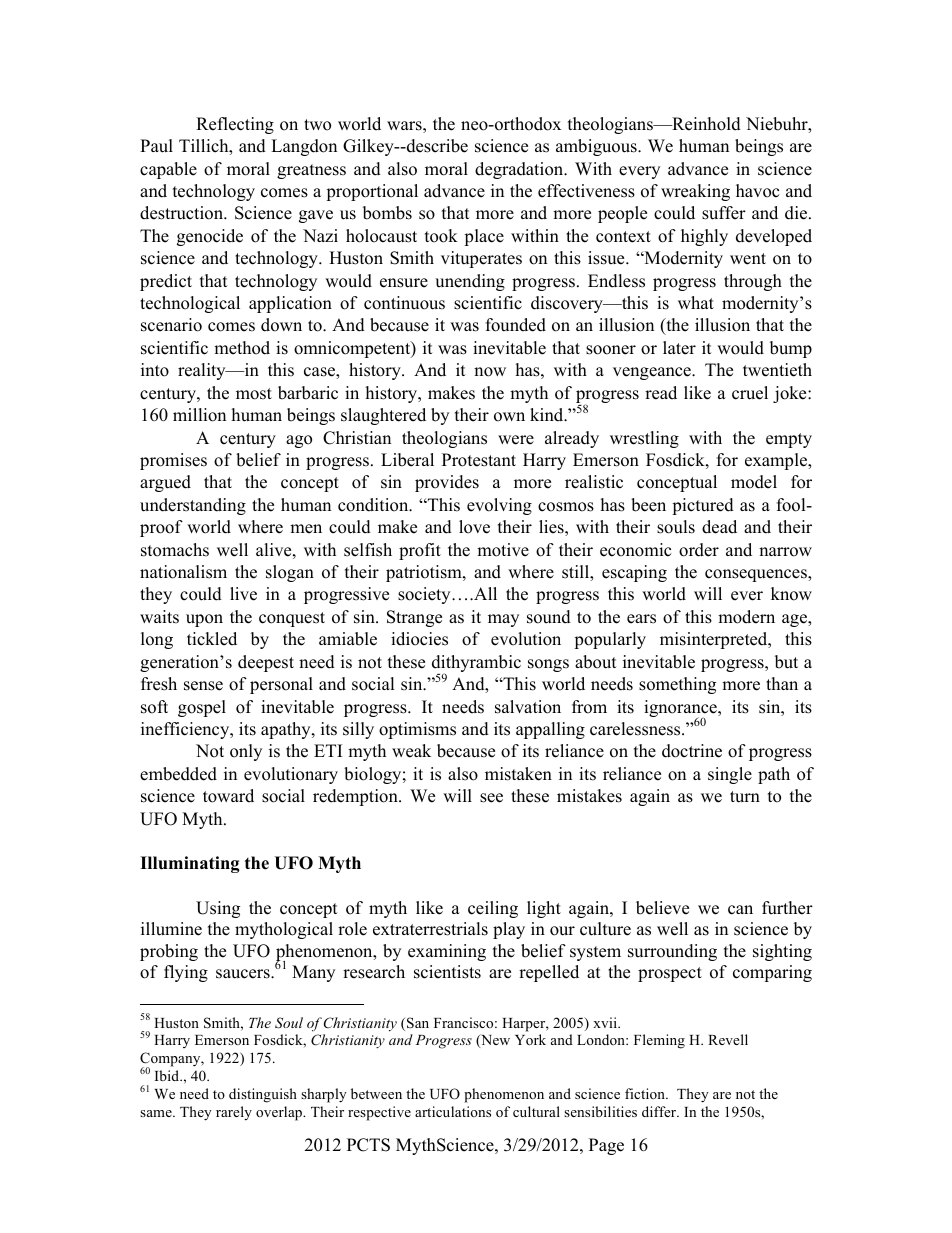  I want to click on toward, so click(228, 796).
